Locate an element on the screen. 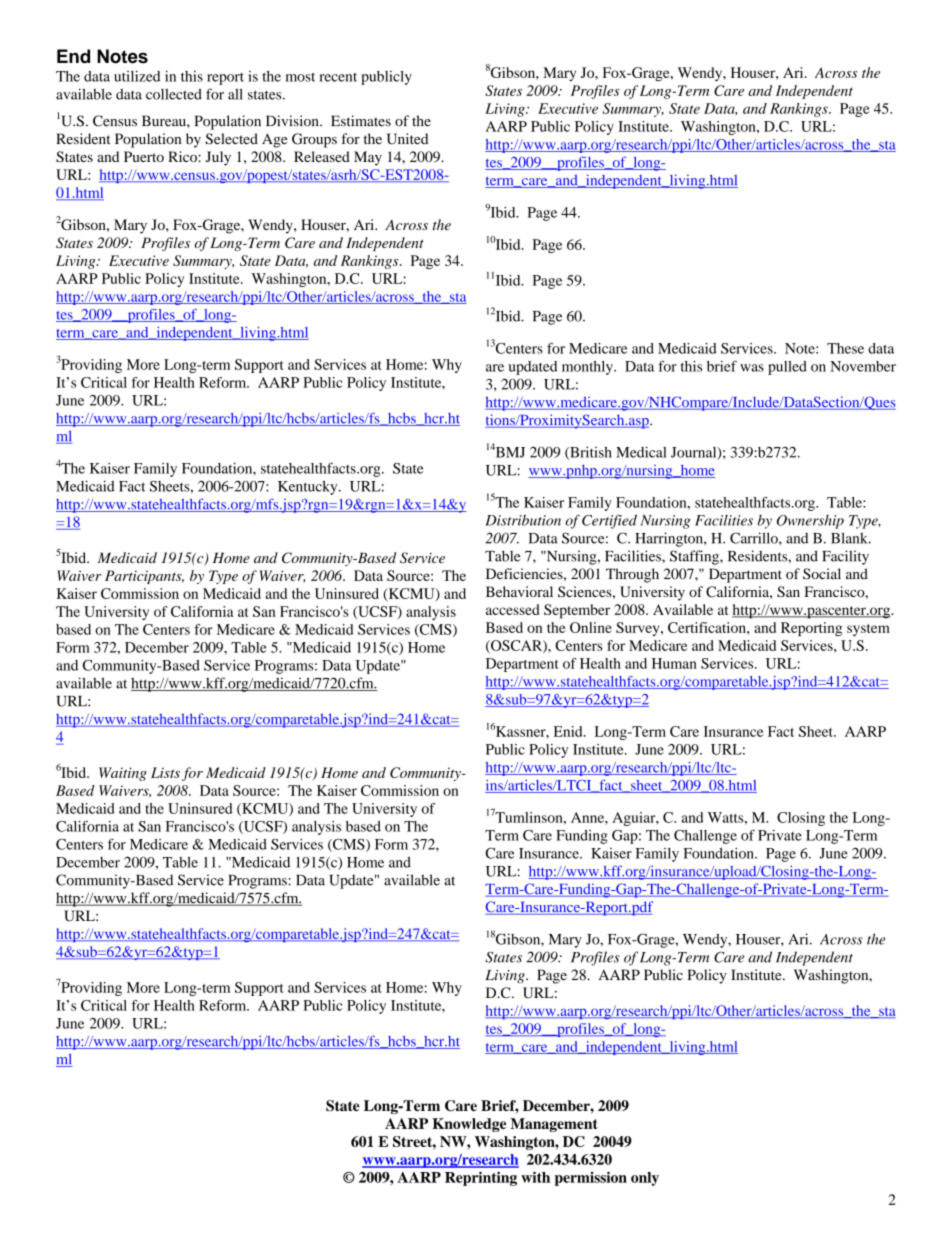 The height and width of the screenshot is (1233, 952). United is located at coordinates (407, 139).
